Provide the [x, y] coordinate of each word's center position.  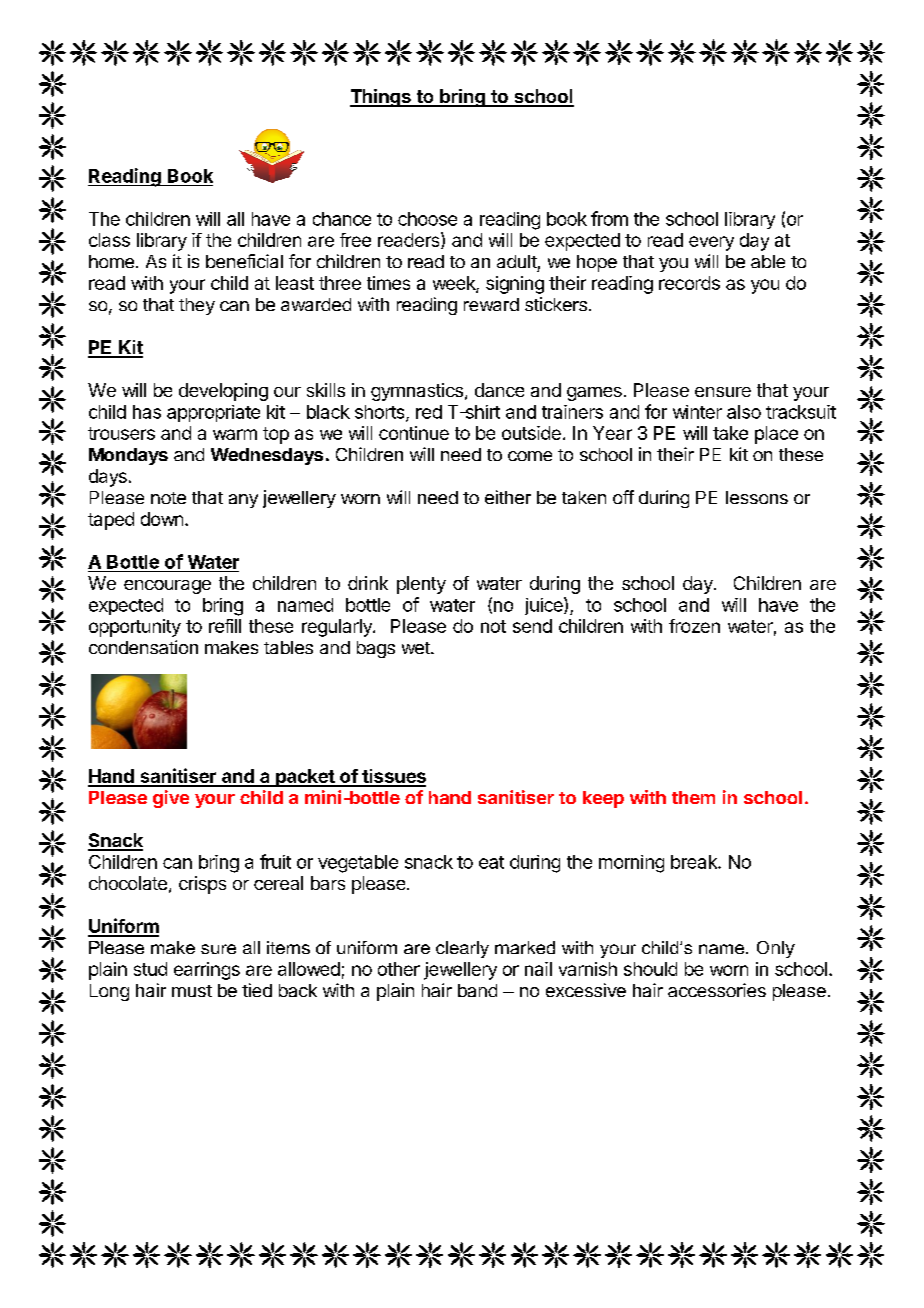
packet [305, 778]
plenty [421, 585]
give [171, 799]
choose [427, 219]
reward [491, 304]
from [609, 218]
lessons [757, 497]
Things [381, 98]
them [693, 797]
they [197, 306]
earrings [207, 971]
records [689, 283]
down [162, 519]
